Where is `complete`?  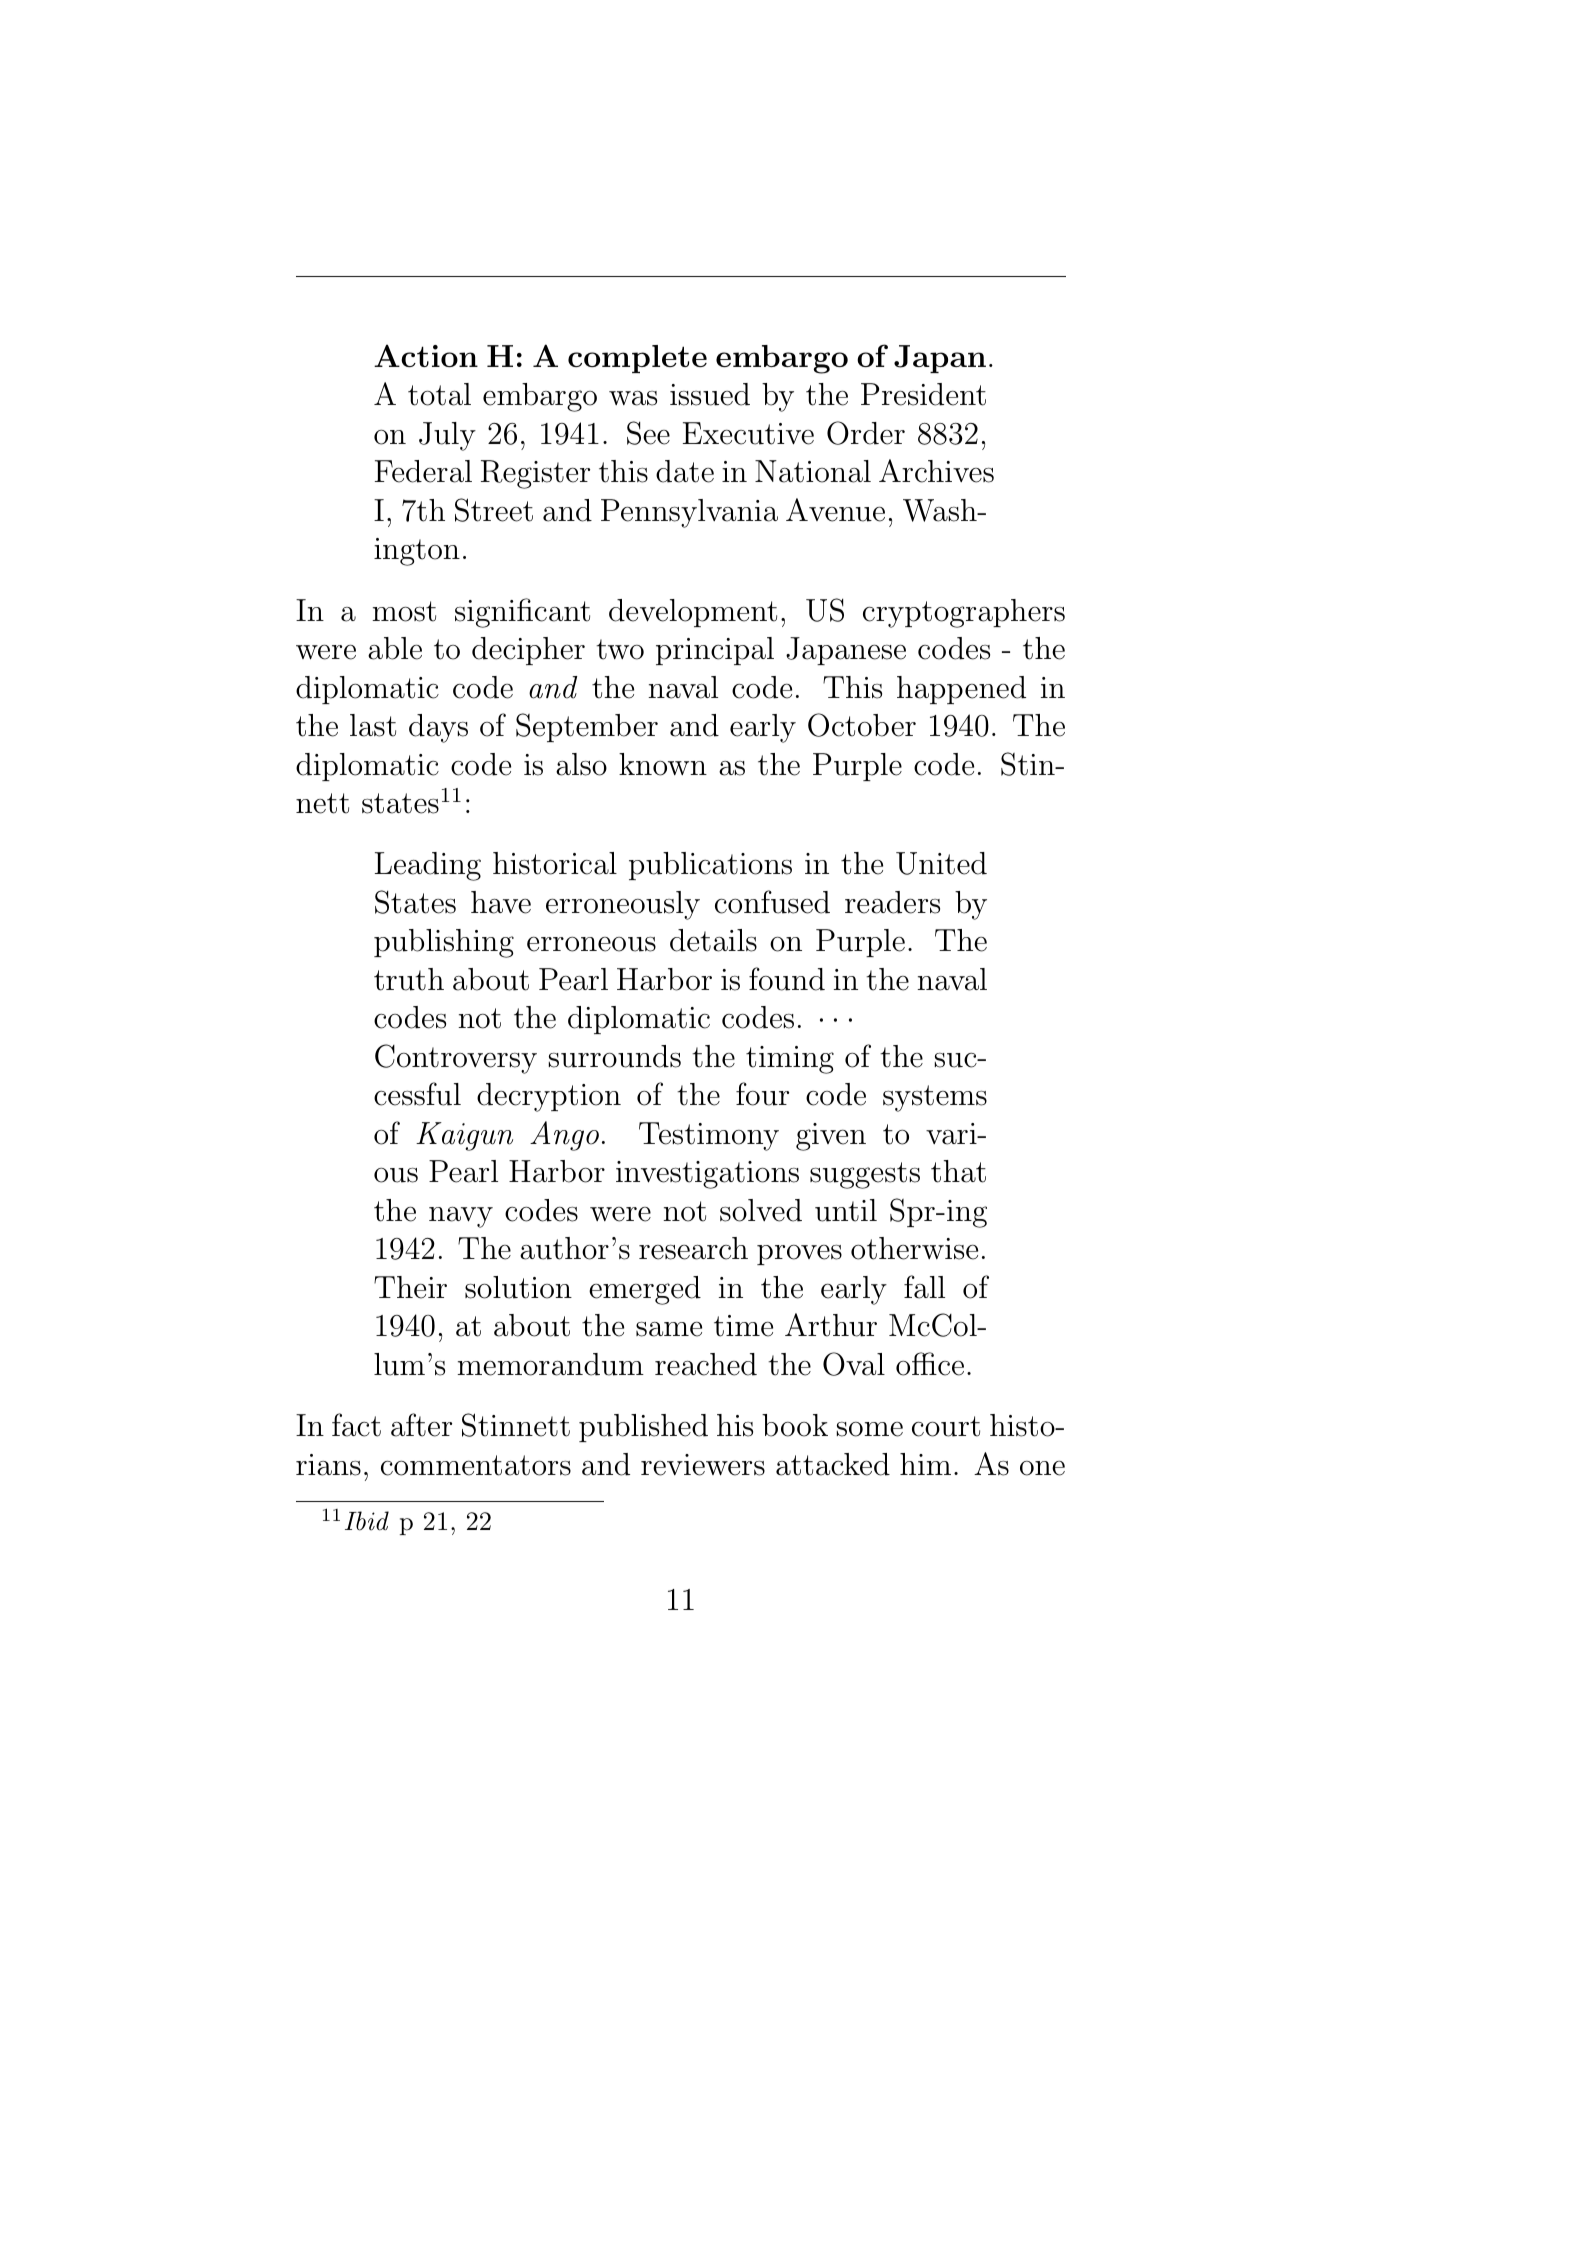
complete is located at coordinates (637, 359).
